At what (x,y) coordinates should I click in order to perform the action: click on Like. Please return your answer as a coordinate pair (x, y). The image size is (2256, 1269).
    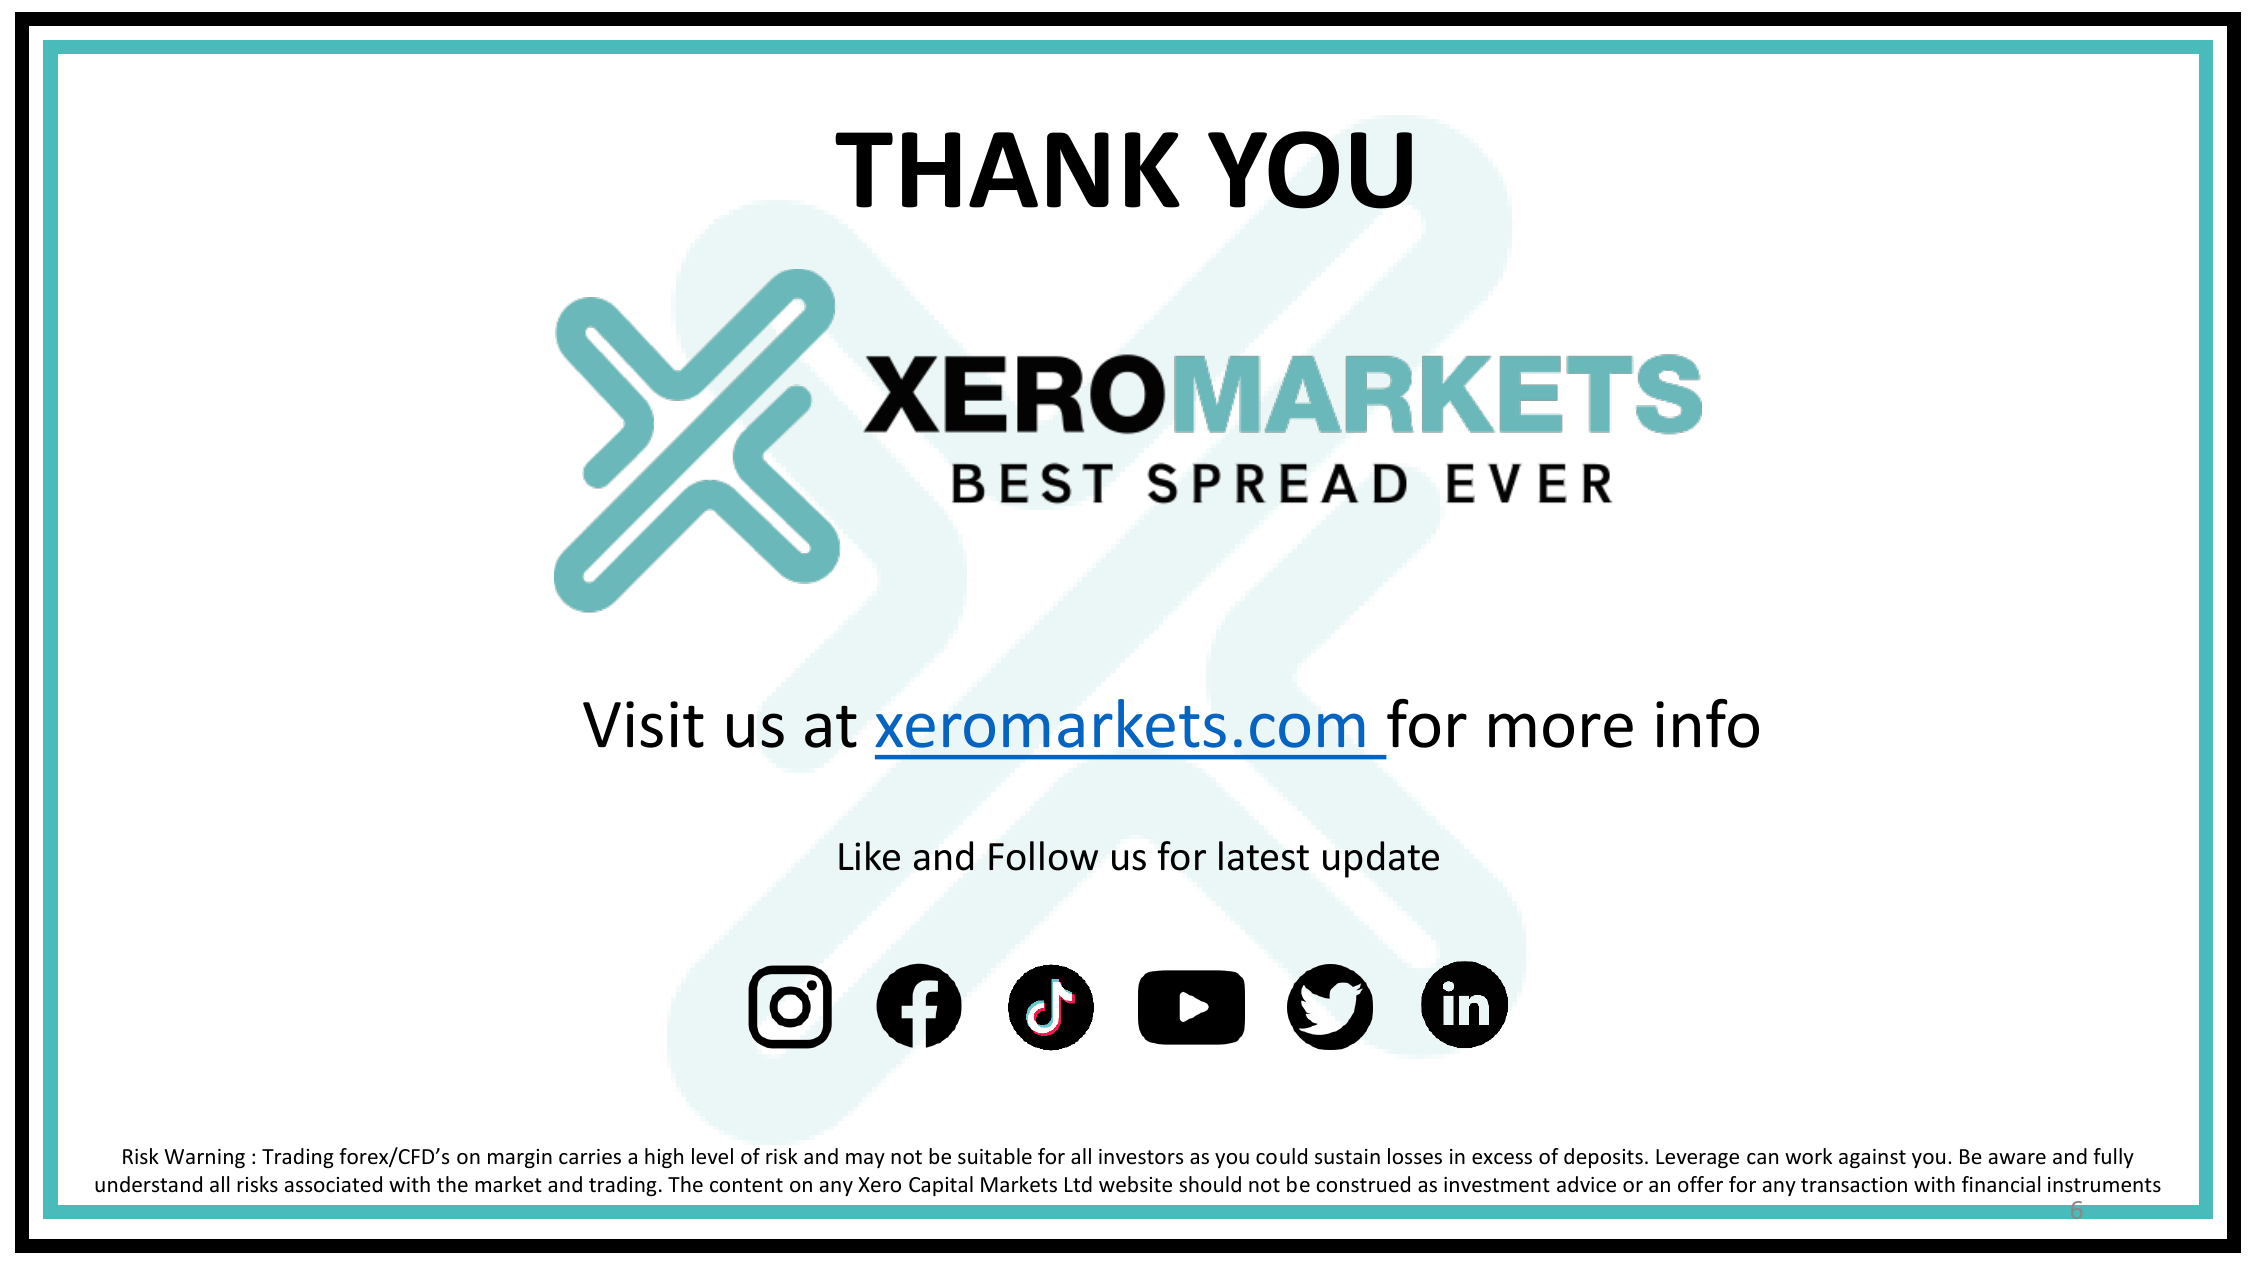
    Looking at the image, I should click on (869, 856).
